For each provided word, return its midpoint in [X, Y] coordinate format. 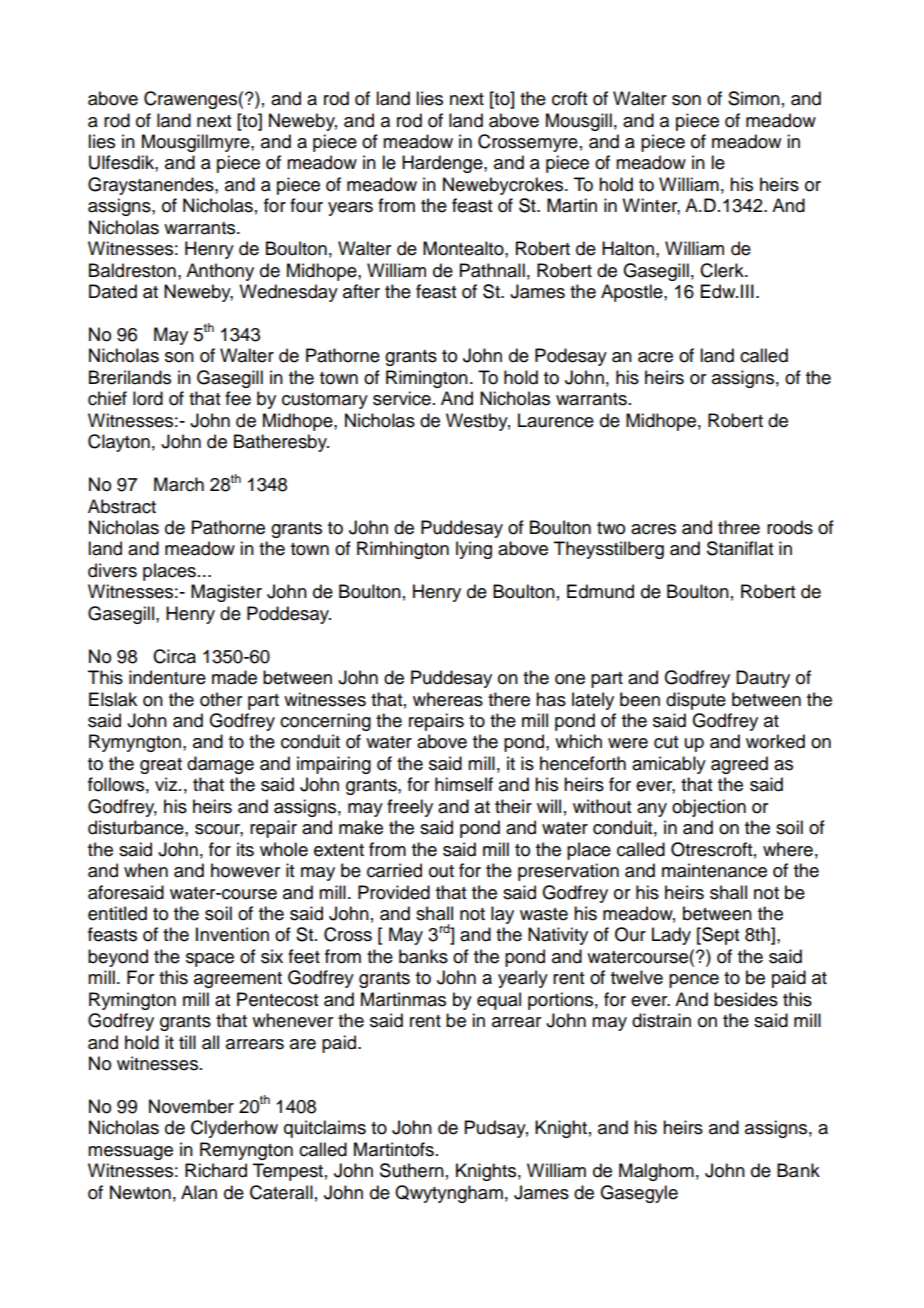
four [306, 205]
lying [474, 550]
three [739, 527]
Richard [216, 1170]
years [350, 209]
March [179, 484]
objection [709, 808]
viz [167, 784]
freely [410, 808]
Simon [754, 98]
